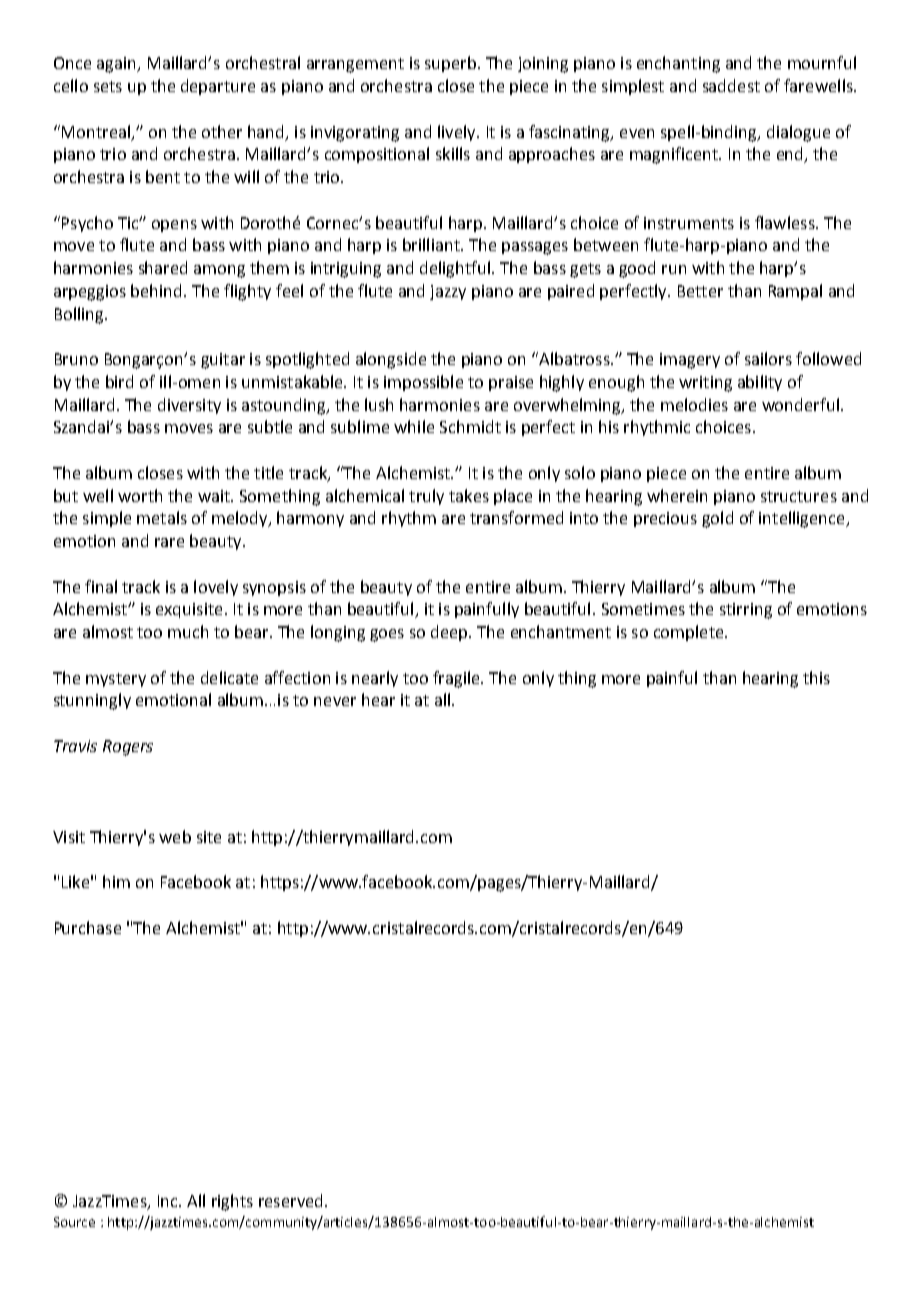  What do you see at coordinates (128, 748) in the screenshot?
I see `Rogers` at bounding box center [128, 748].
